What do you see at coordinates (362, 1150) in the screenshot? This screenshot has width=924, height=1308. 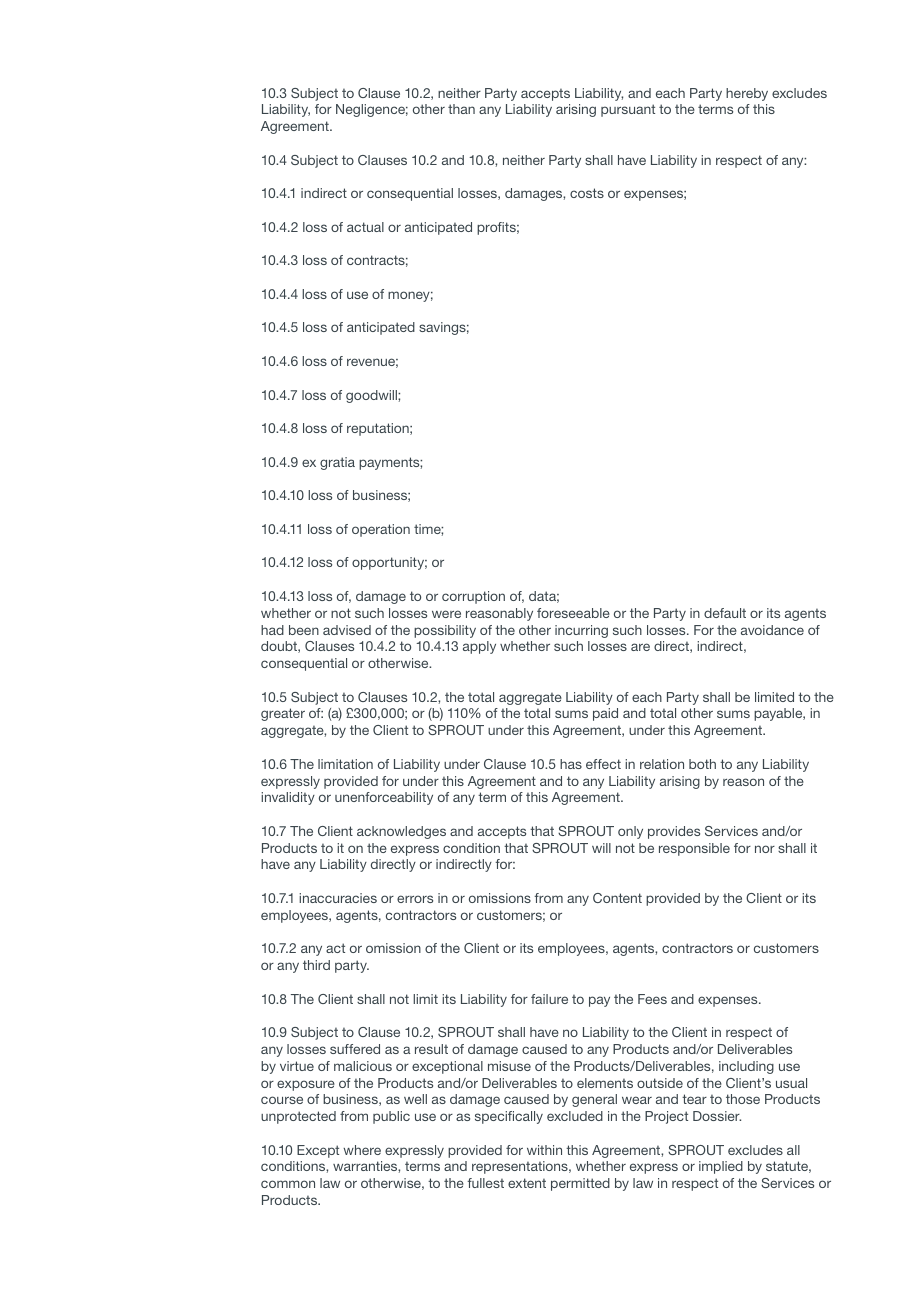 I see `where` at bounding box center [362, 1150].
